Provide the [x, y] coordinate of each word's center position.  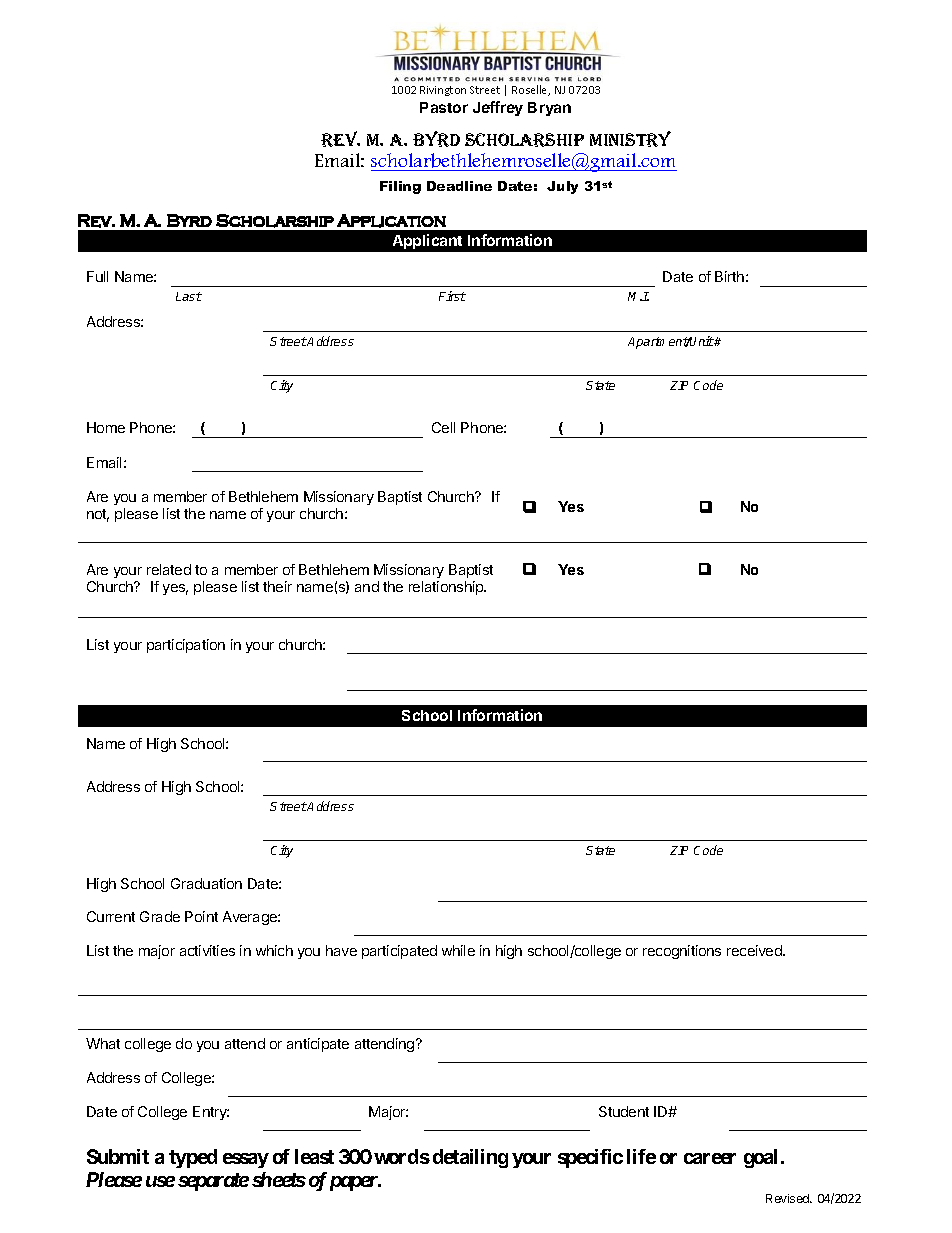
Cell [443, 427]
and [367, 586]
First [452, 296]
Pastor [444, 107]
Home [106, 427]
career [710, 1158]
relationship [447, 588]
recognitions [682, 952]
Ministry [630, 139]
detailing [470, 1158]
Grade [160, 916]
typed [193, 1158]
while [458, 950]
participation [186, 646]
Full [97, 276]
